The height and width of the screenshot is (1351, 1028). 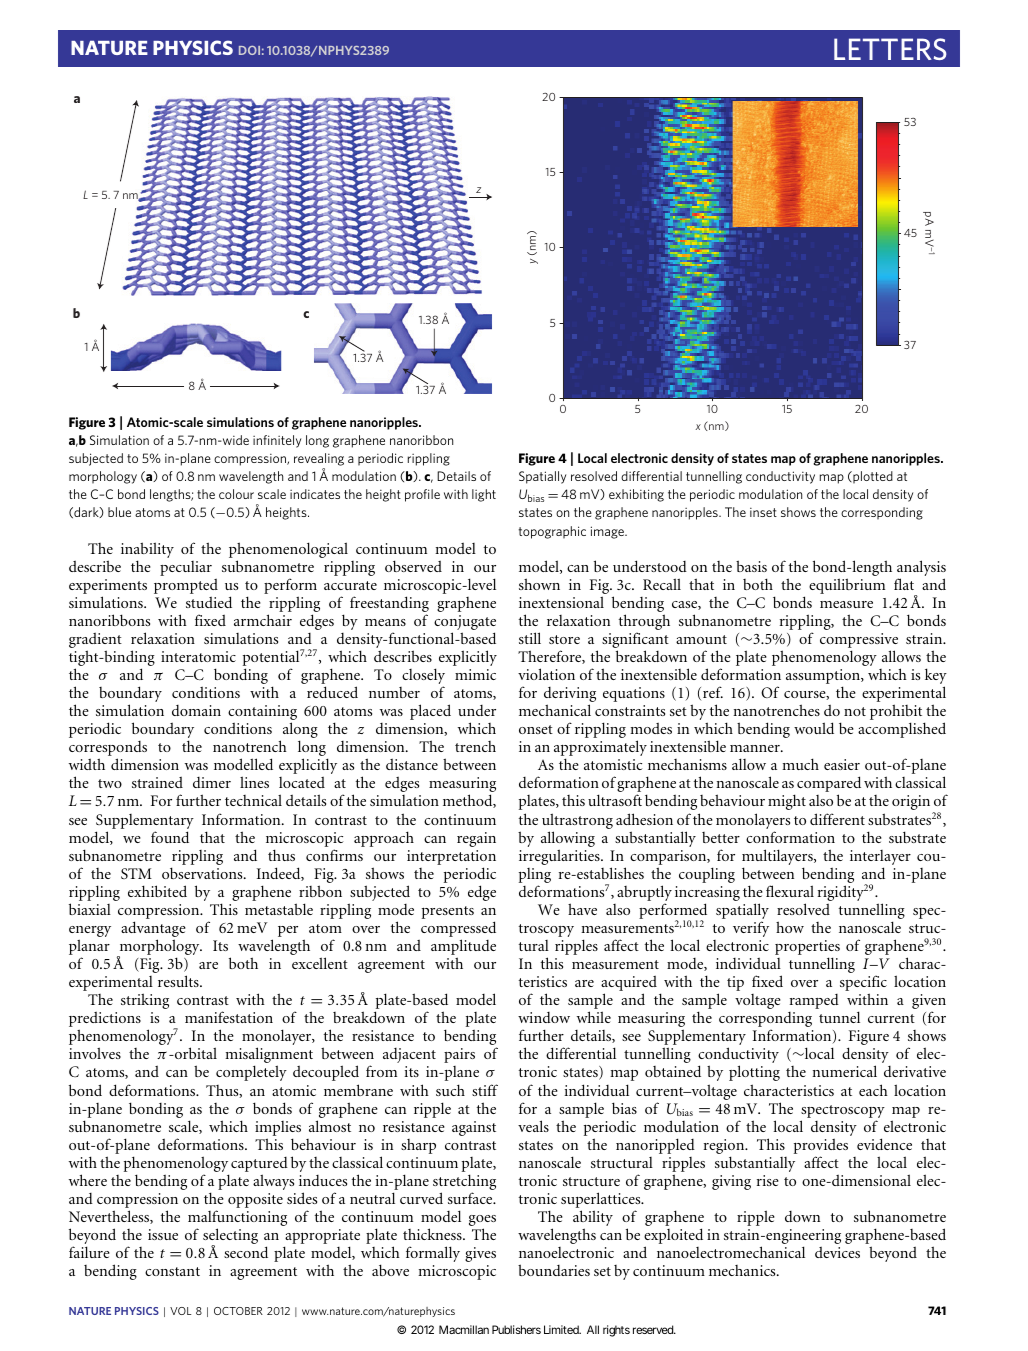 I want to click on constant, so click(x=172, y=1271).
